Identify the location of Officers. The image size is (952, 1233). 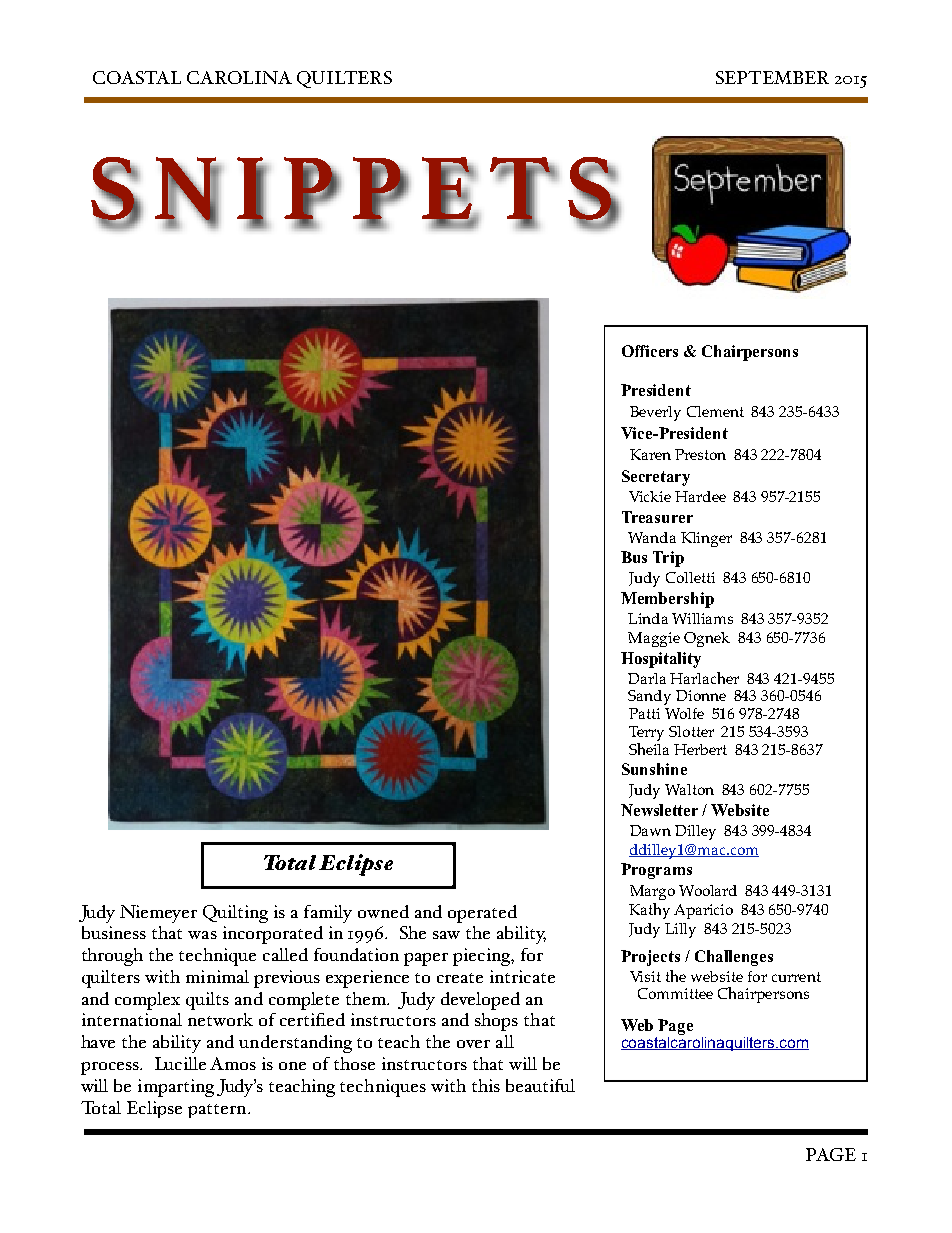
(650, 351).
